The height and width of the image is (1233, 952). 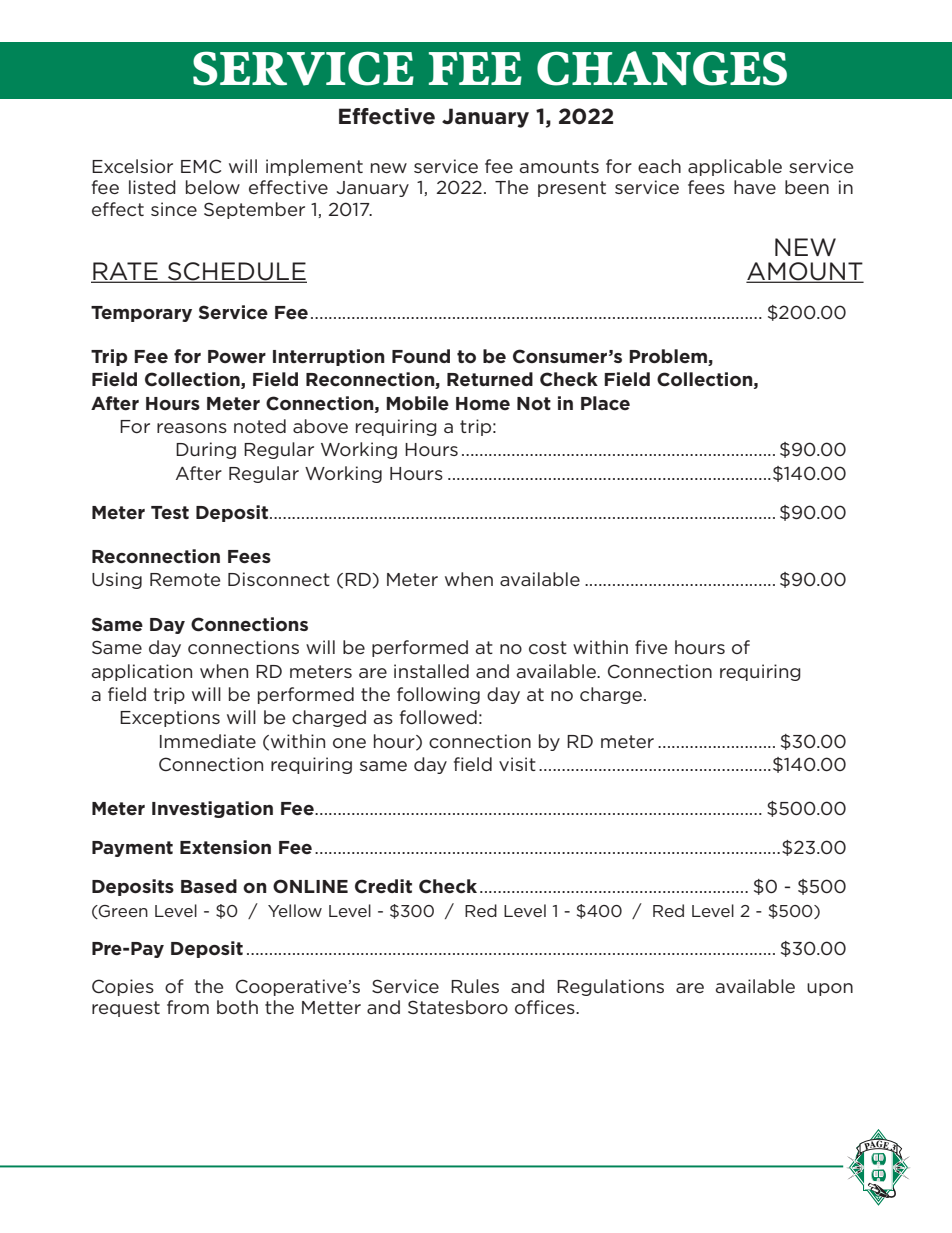 What do you see at coordinates (651, 647) in the image?
I see `five` at bounding box center [651, 647].
